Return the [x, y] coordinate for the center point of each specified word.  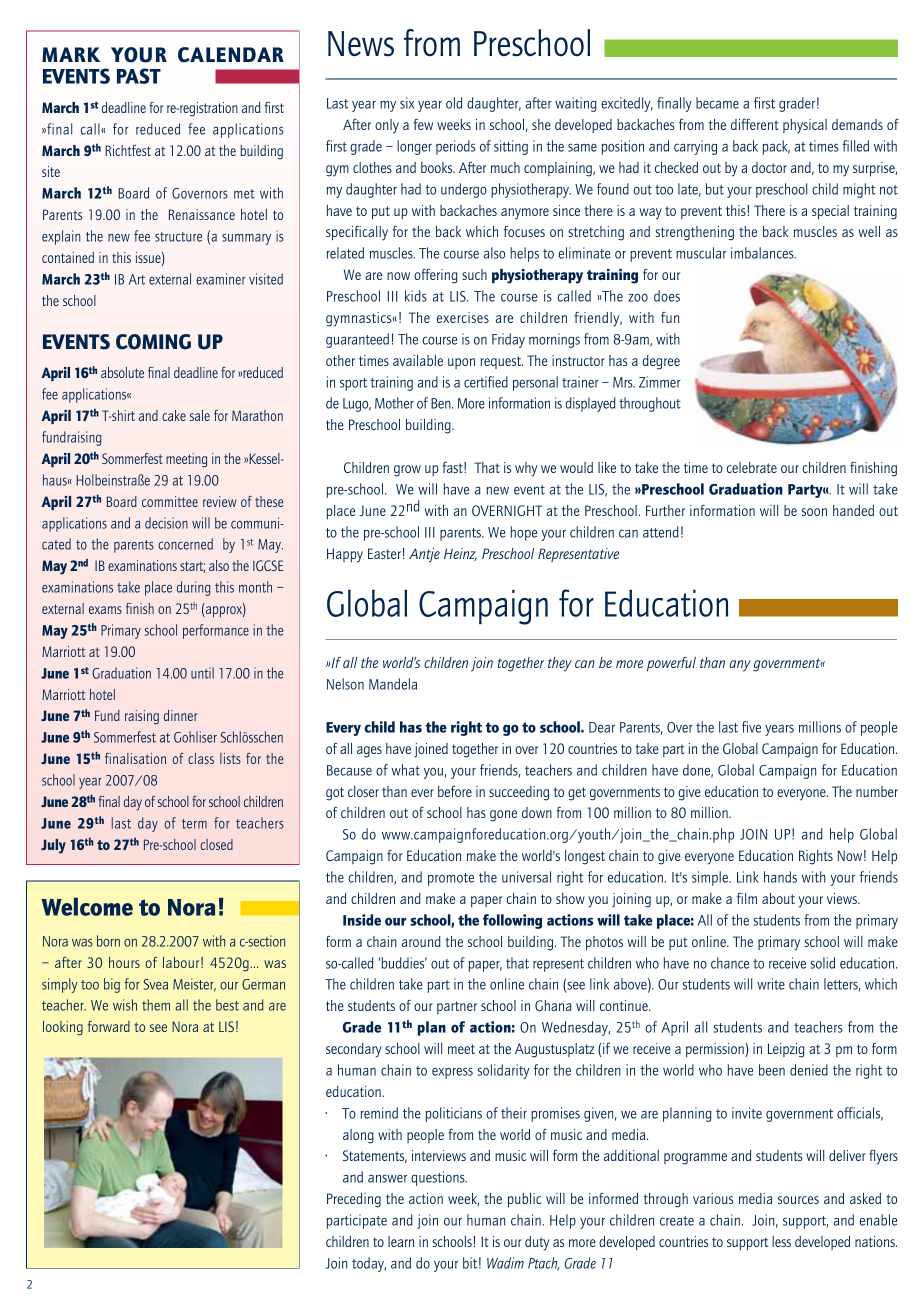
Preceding [354, 1200]
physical [805, 126]
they [560, 664]
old [454, 103]
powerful [671, 664]
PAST [139, 76]
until [202, 673]
